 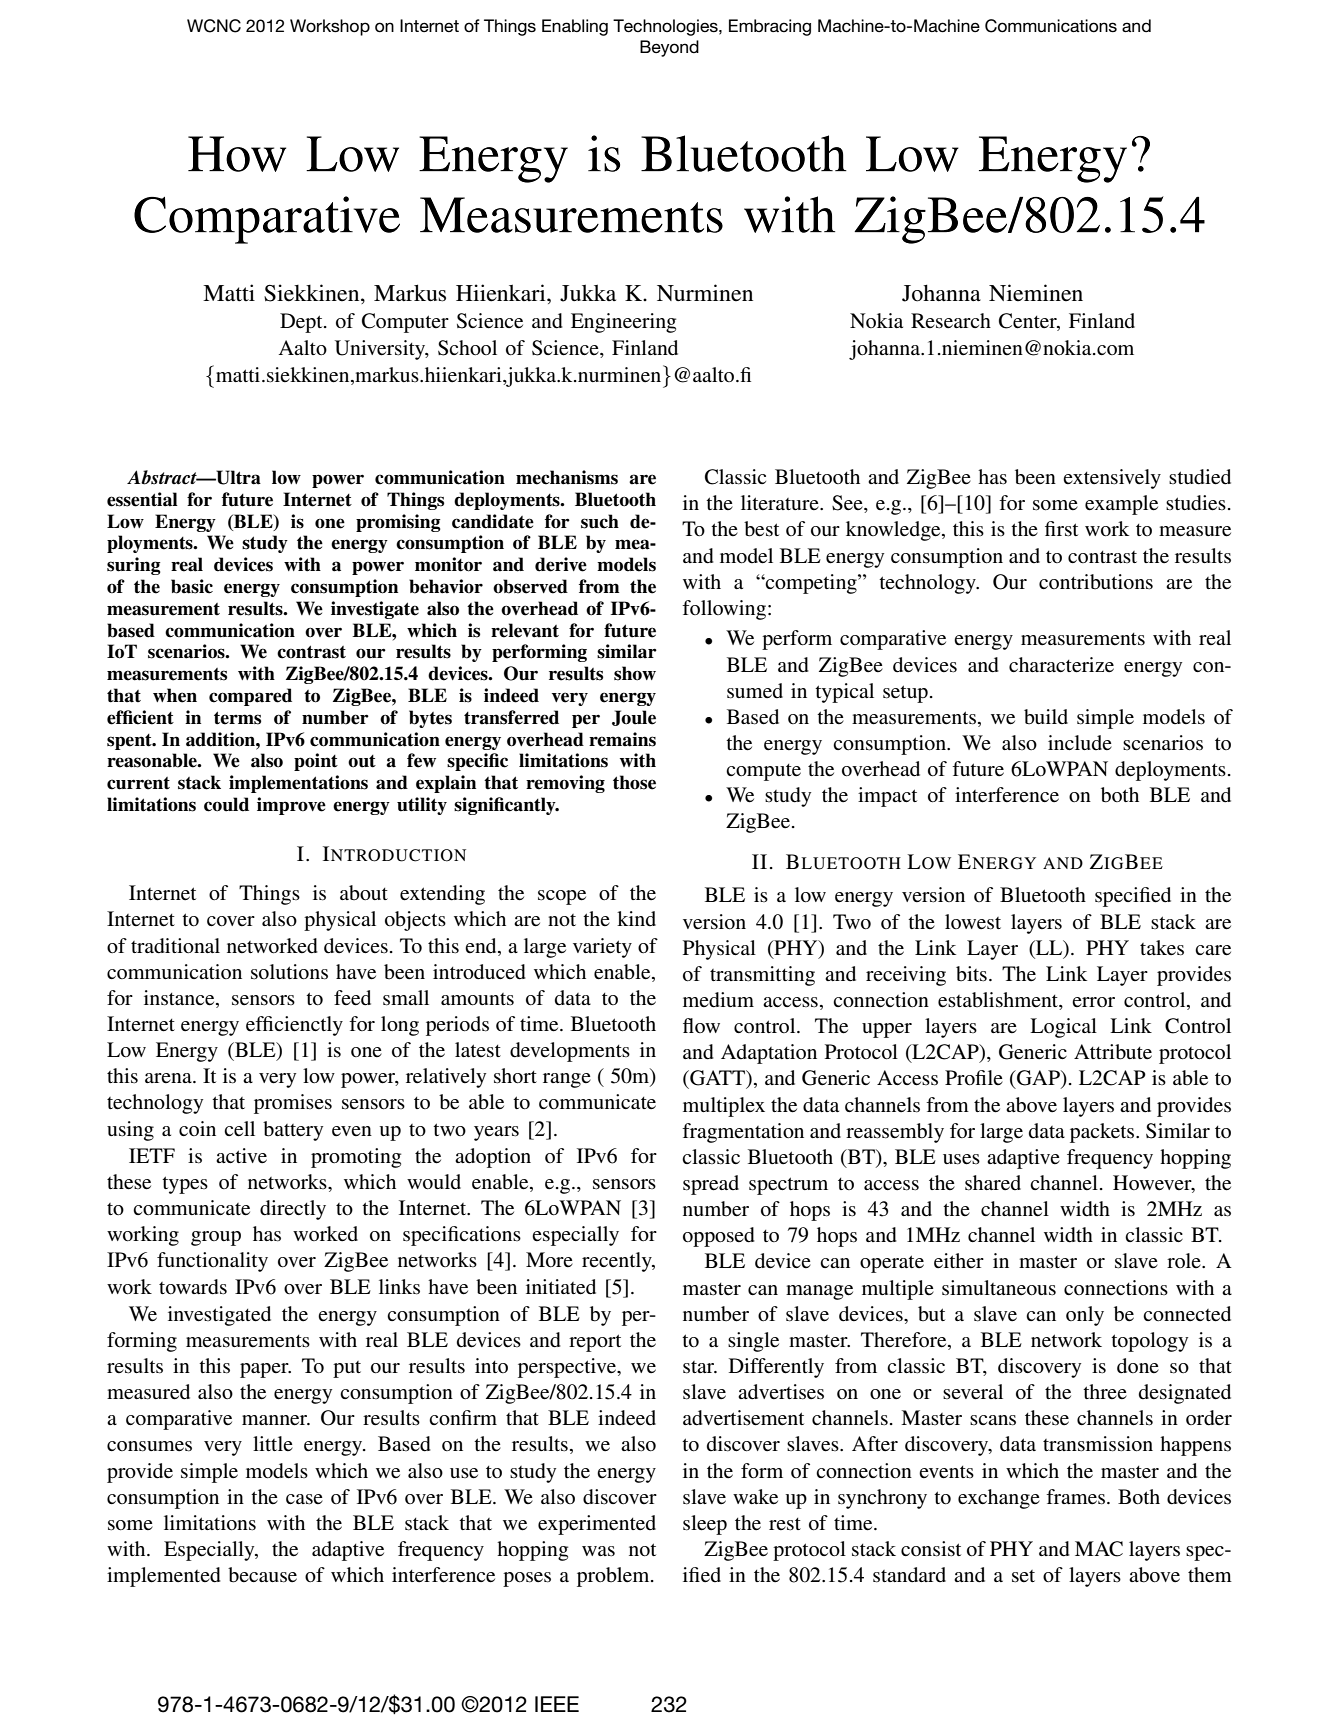 I want to click on because, so click(x=262, y=1575).
